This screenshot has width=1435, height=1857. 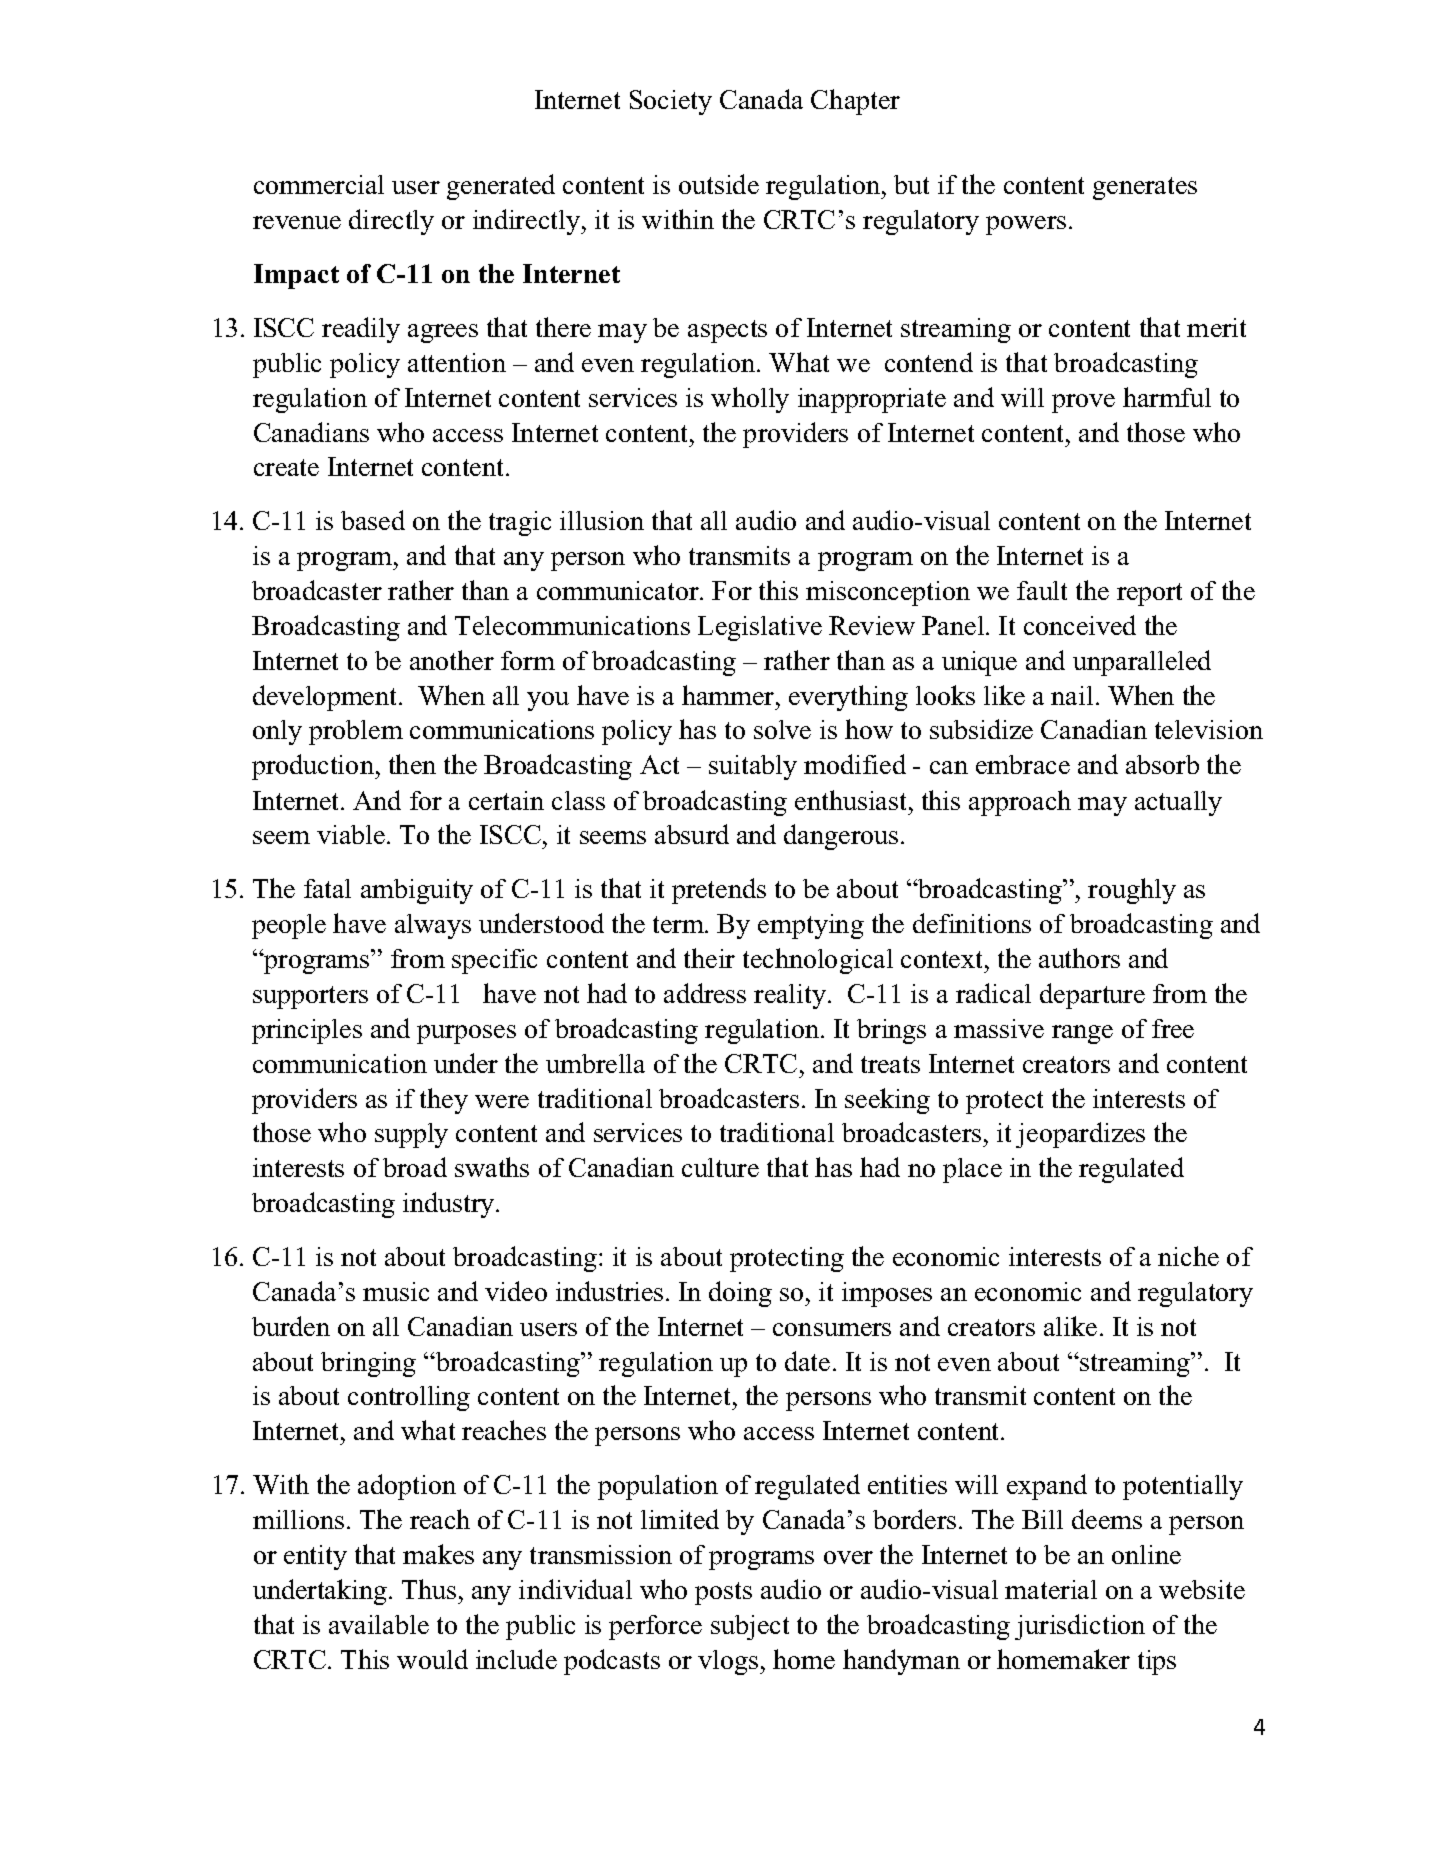 I want to click on jeopardizes, so click(x=1080, y=1135).
